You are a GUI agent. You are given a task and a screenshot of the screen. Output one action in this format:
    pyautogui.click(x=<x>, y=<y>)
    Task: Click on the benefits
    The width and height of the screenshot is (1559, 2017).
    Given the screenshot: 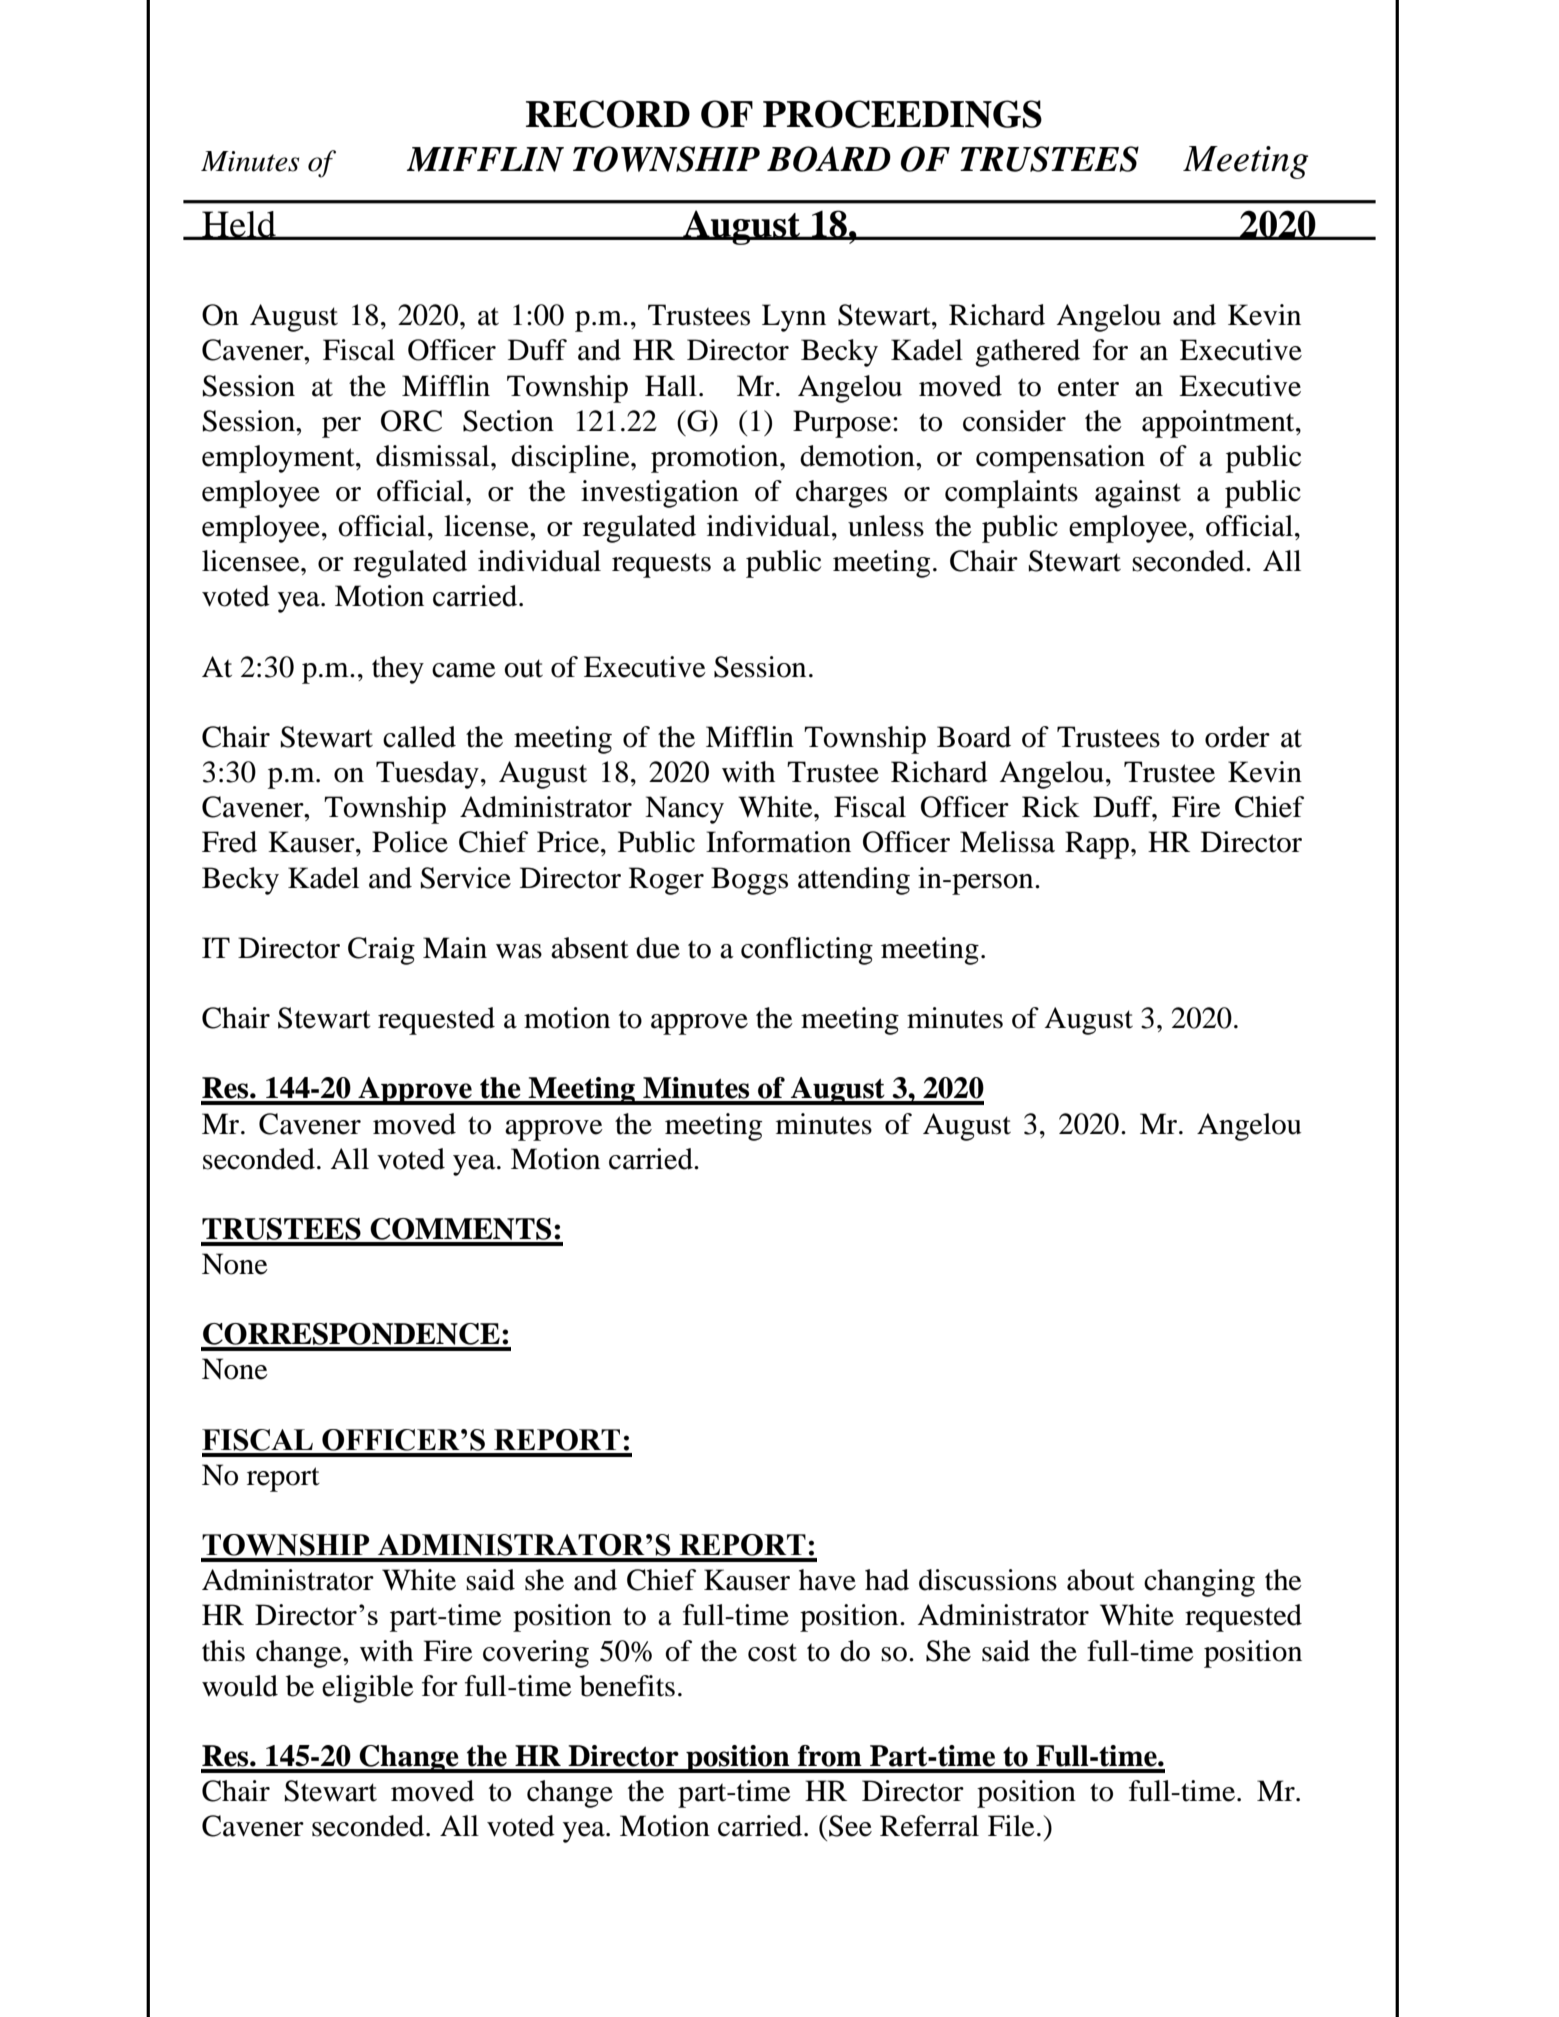 What is the action you would take?
    pyautogui.click(x=627, y=1686)
